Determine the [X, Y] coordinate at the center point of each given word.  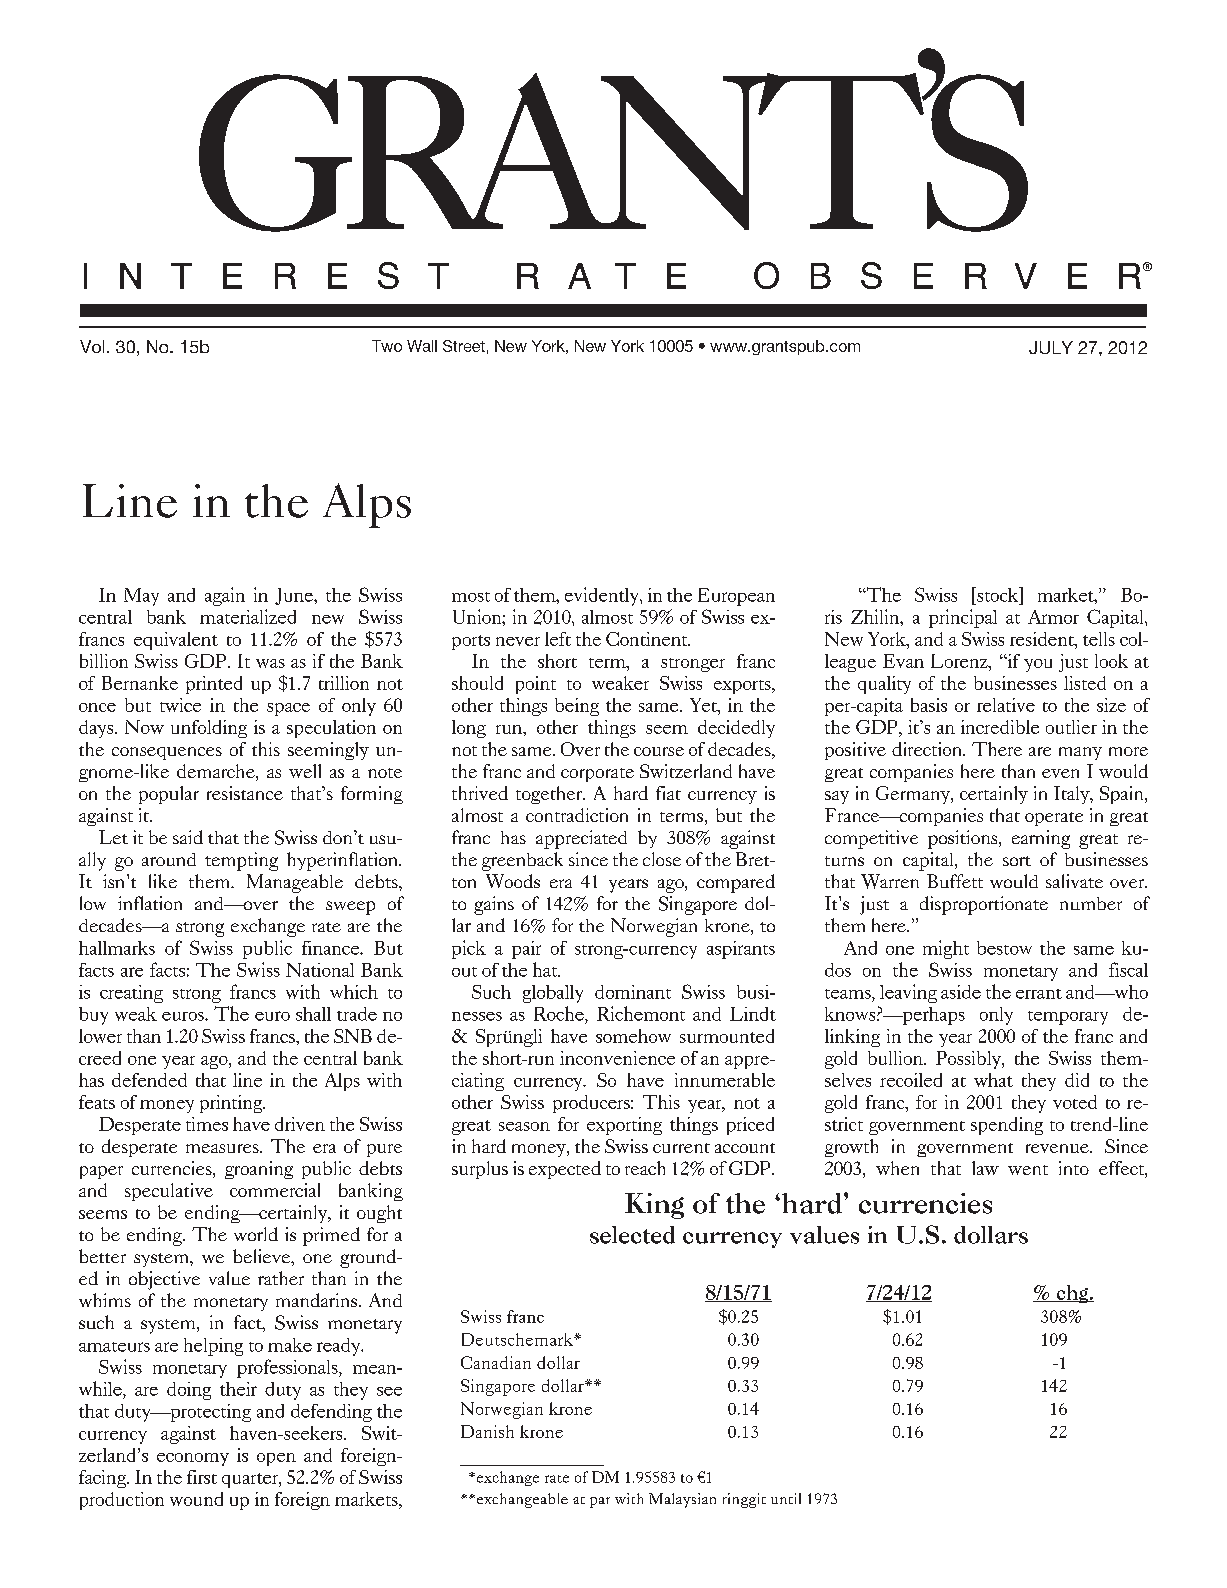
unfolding [209, 729]
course [659, 751]
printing [232, 1104]
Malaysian [682, 1500]
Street [464, 346]
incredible [1000, 727]
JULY [1051, 347]
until [786, 1498]
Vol [92, 346]
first [202, 1477]
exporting [624, 1126]
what [993, 1080]
